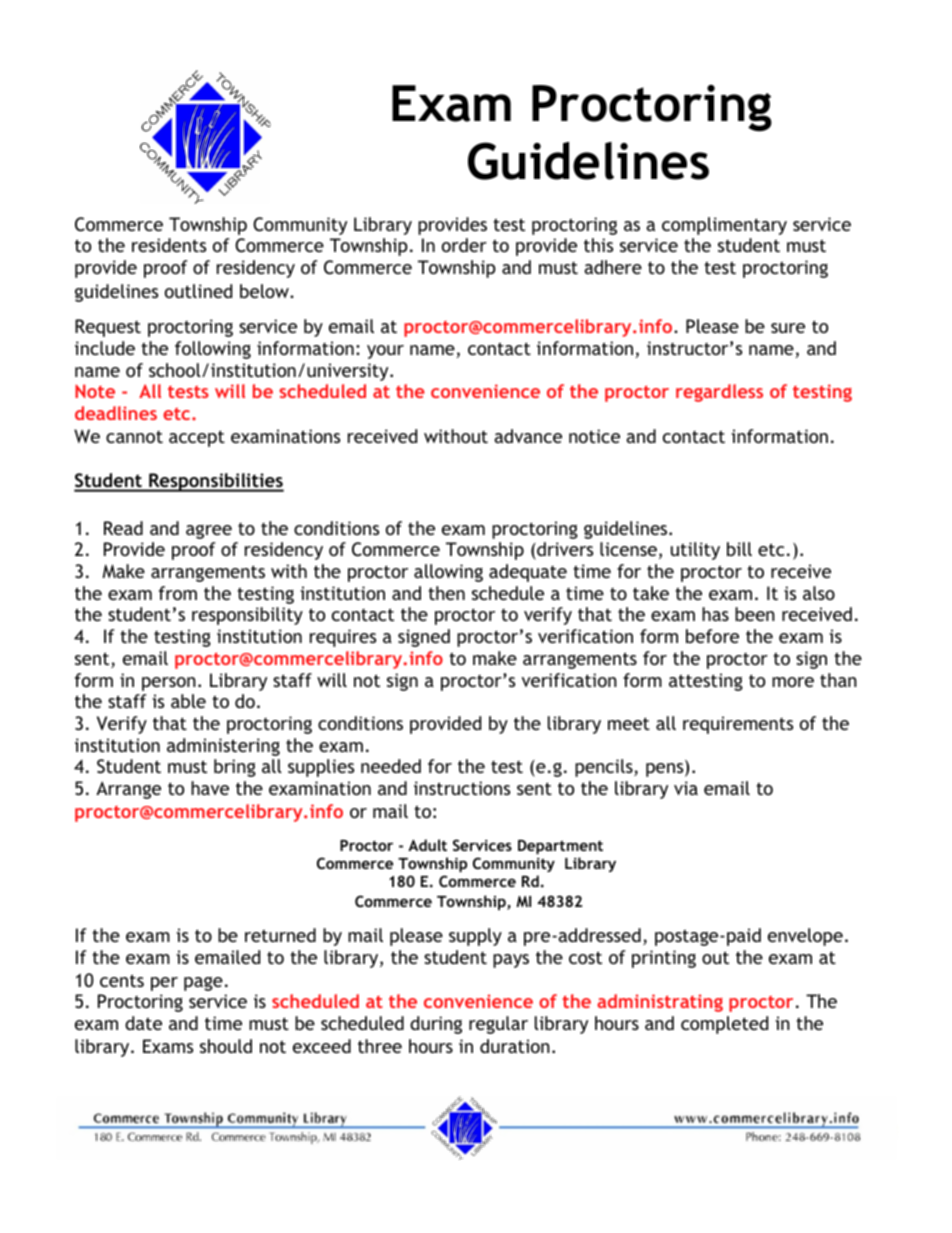  What do you see at coordinates (464, 245) in the screenshot?
I see `order` at bounding box center [464, 245].
